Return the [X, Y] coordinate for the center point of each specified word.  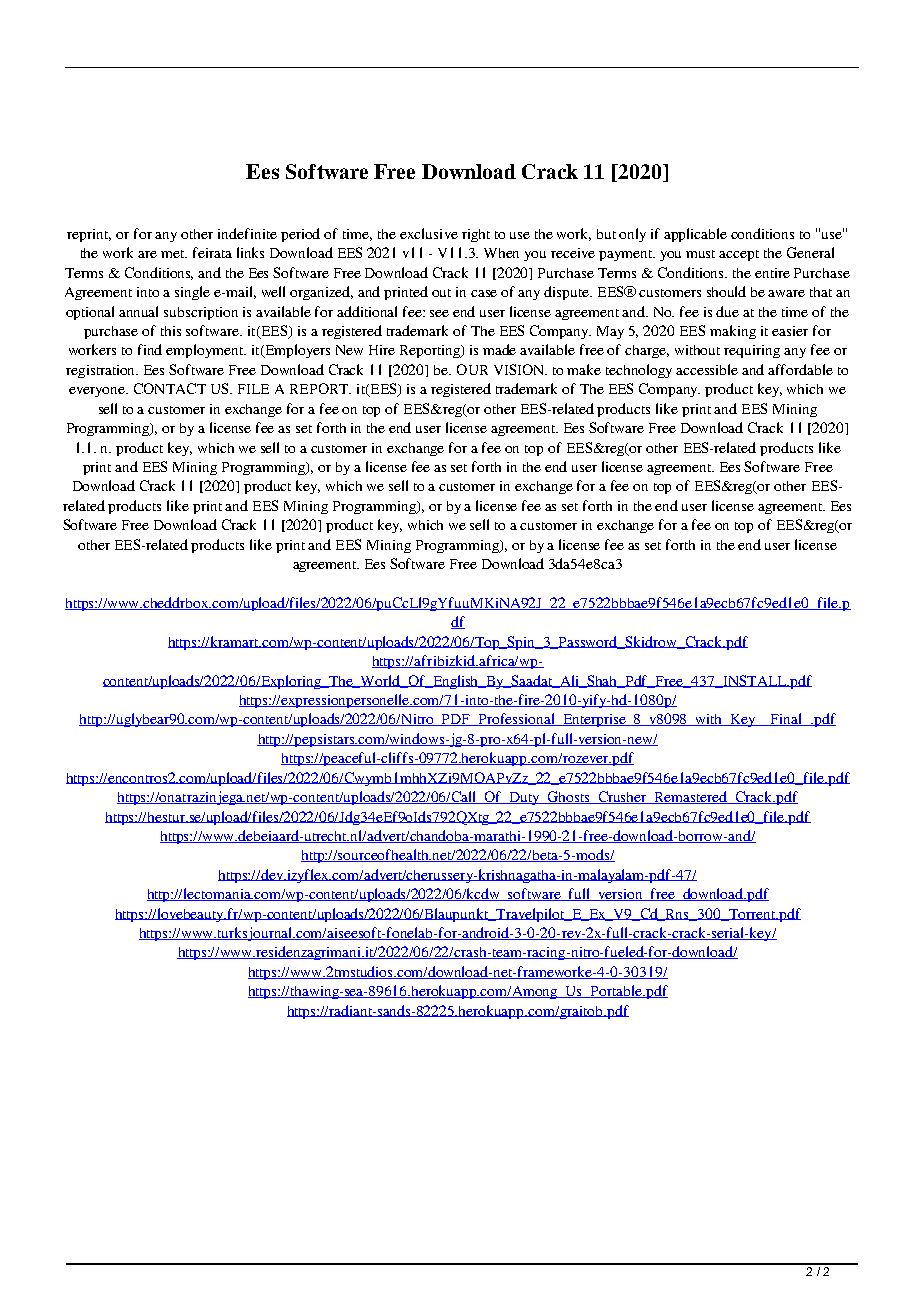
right [476, 235]
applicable [695, 235]
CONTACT [170, 388]
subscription [201, 313]
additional [367, 311]
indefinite [247, 233]
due [727, 311]
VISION [520, 369]
